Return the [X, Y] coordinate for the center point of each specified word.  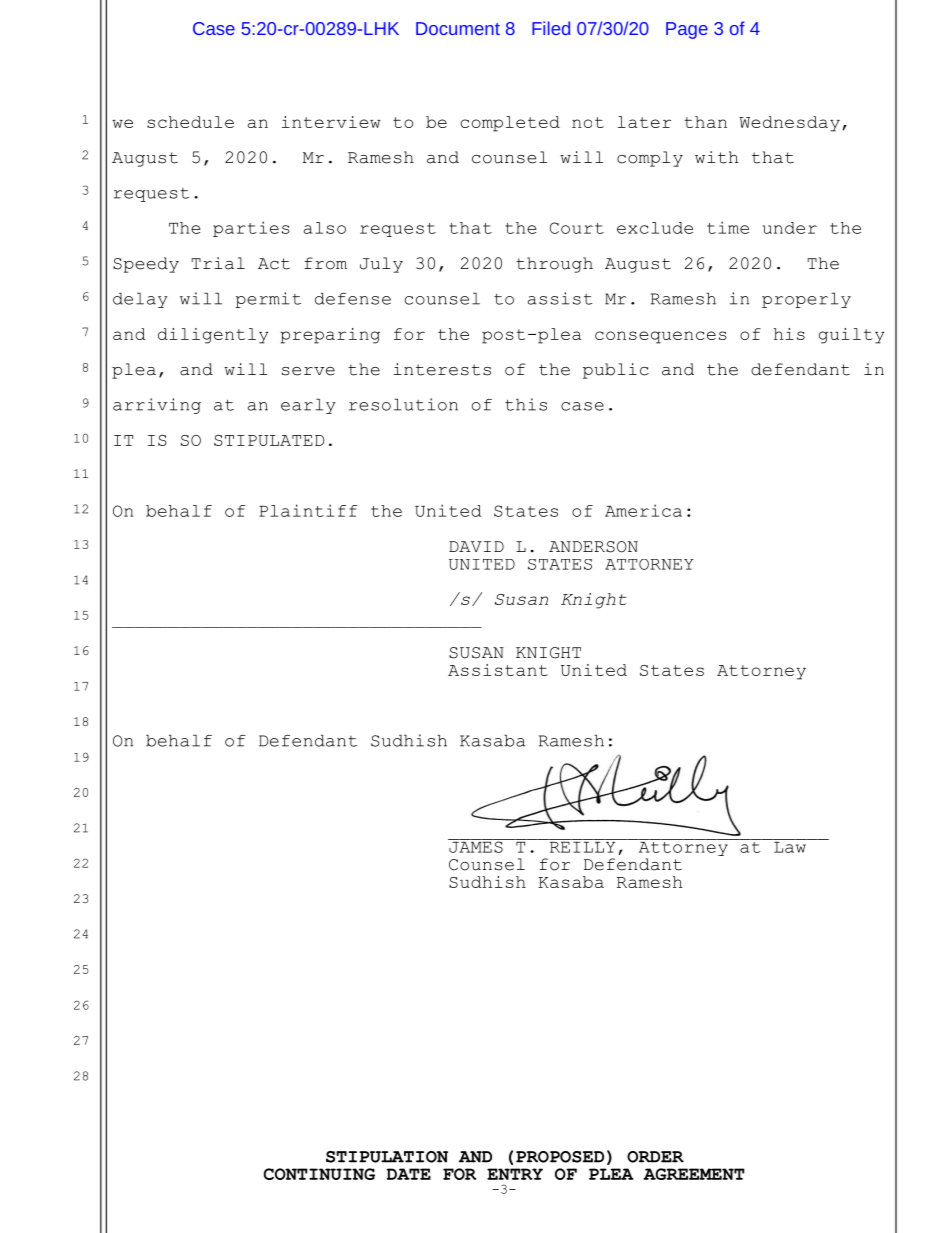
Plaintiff [308, 510]
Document [458, 28]
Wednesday [789, 124]
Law [790, 846]
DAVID [476, 546]
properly [806, 300]
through [554, 265]
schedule [190, 122]
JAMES [476, 846]
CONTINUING [319, 1174]
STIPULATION [387, 1157]
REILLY [582, 846]
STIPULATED [269, 440]
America [643, 510]
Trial [218, 263]
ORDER [655, 1157]
